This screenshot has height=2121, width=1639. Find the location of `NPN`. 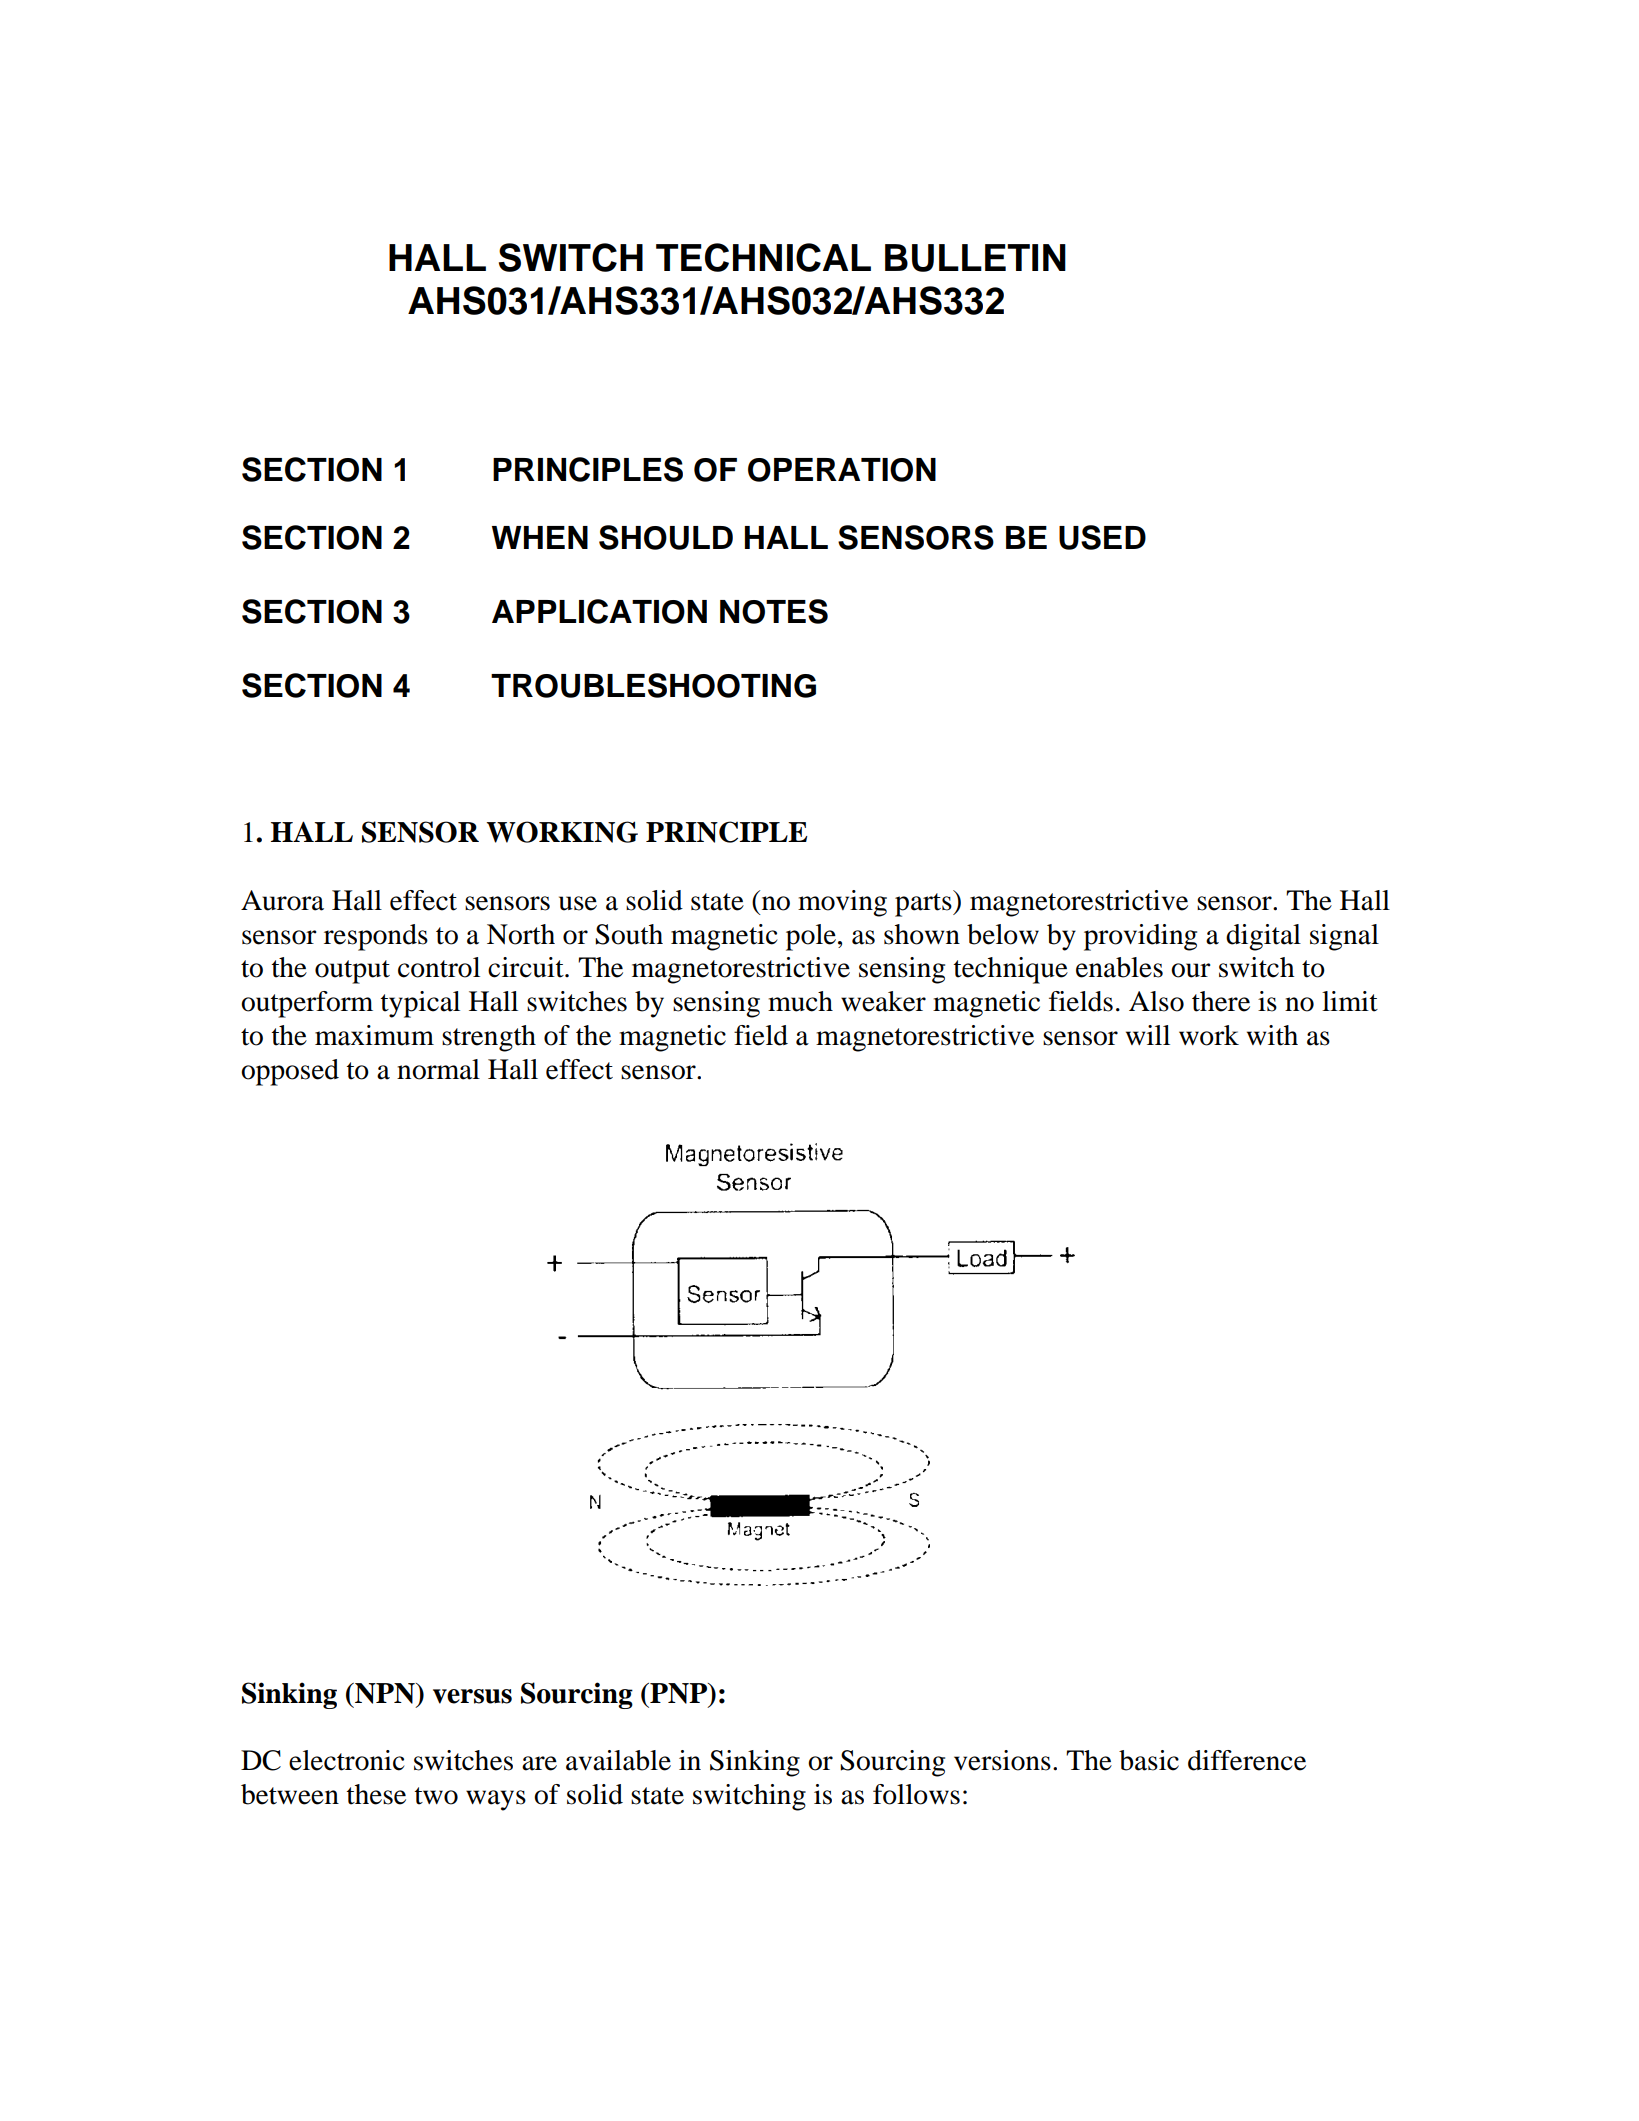

NPN is located at coordinates (385, 1693).
